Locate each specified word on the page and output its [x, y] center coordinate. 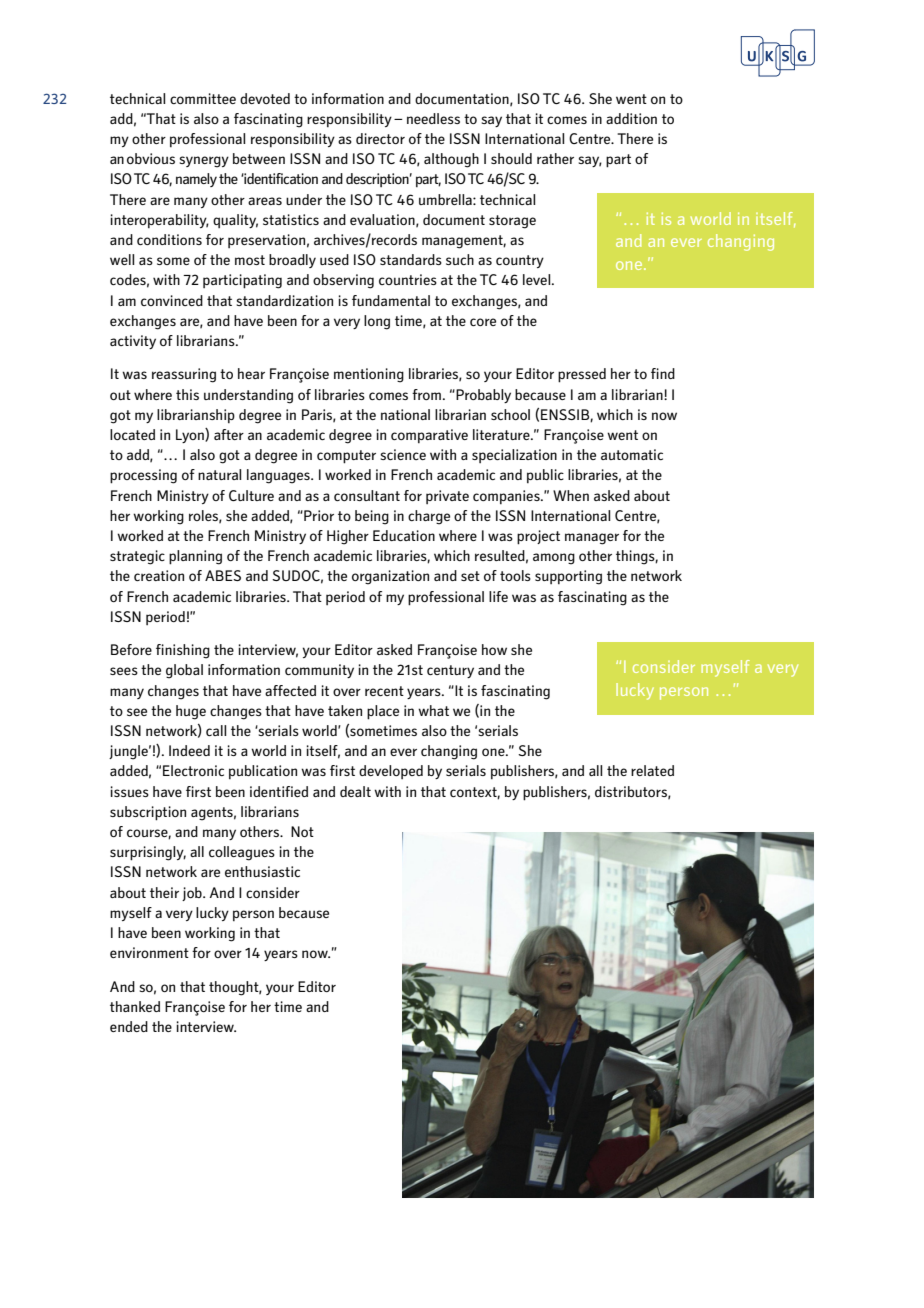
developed [391, 772]
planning [195, 557]
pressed [582, 375]
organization [390, 577]
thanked [135, 1006]
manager [592, 539]
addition [631, 118]
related [652, 770]
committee [203, 98]
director [380, 138]
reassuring [184, 375]
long [377, 322]
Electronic [193, 770]
